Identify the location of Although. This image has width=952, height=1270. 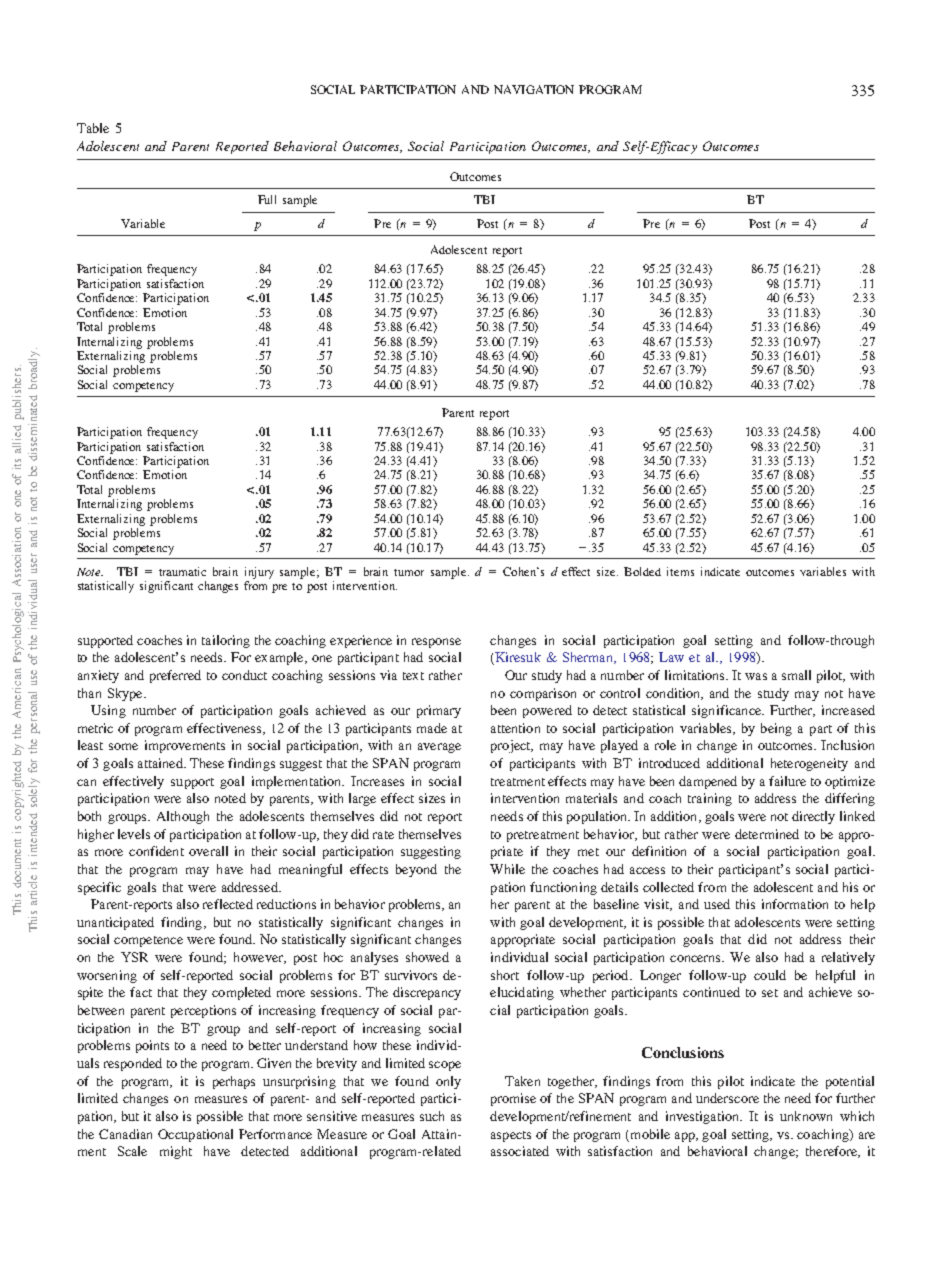
(183, 817).
